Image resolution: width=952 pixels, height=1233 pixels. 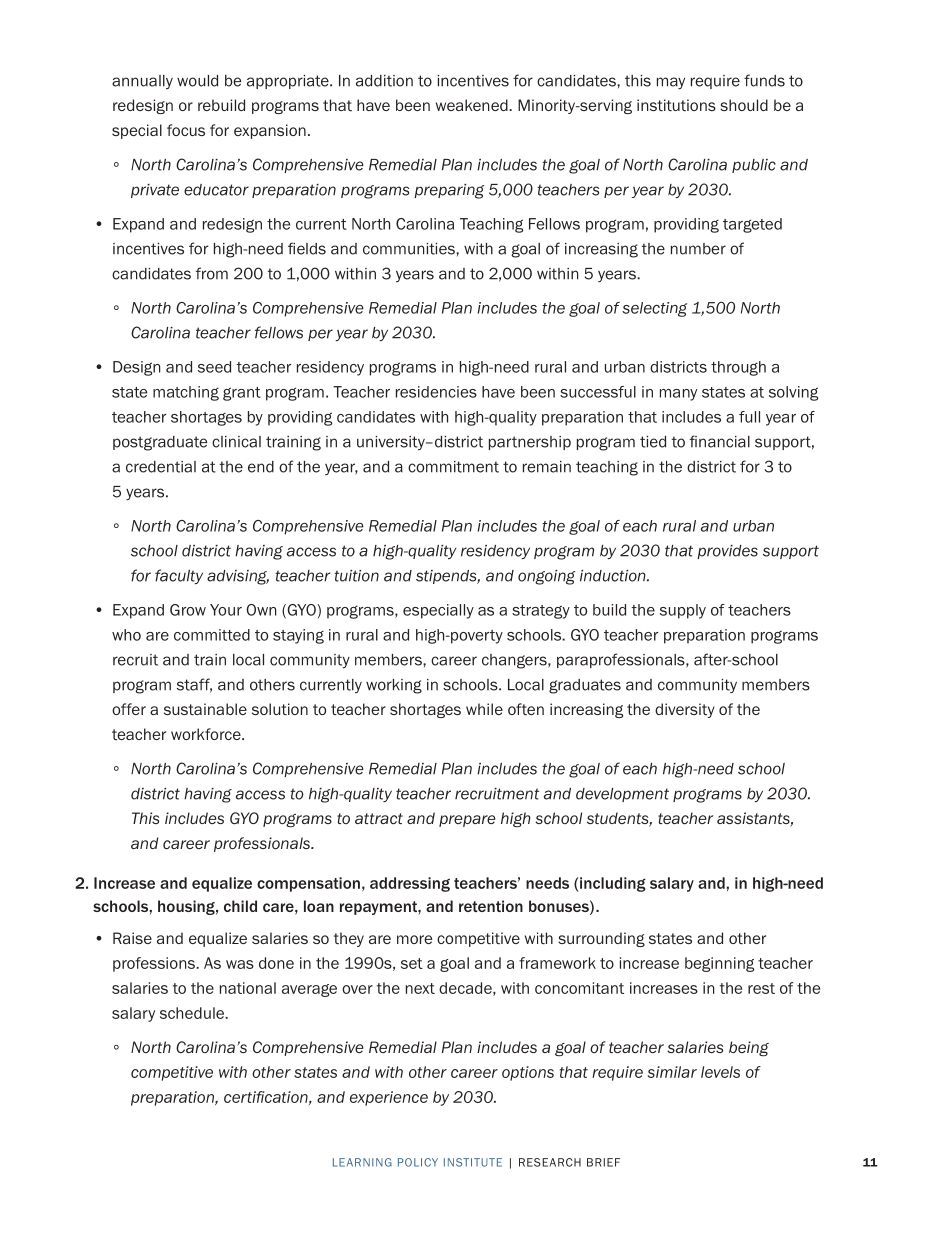 What do you see at coordinates (207, 734) in the screenshot?
I see `workforce` at bounding box center [207, 734].
